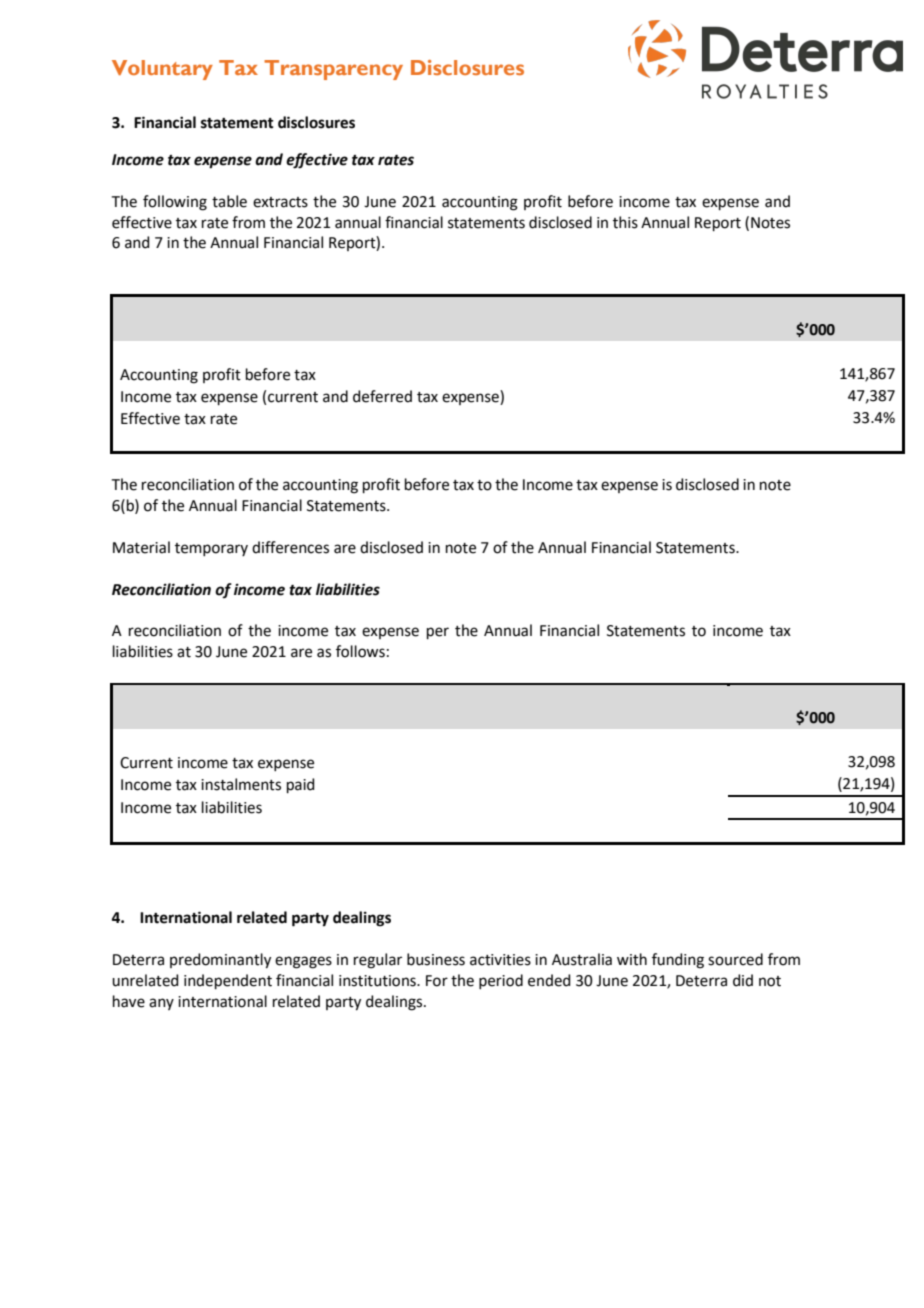 The height and width of the screenshot is (1308, 924). What do you see at coordinates (162, 70) in the screenshot?
I see `Voluntary` at bounding box center [162, 70].
